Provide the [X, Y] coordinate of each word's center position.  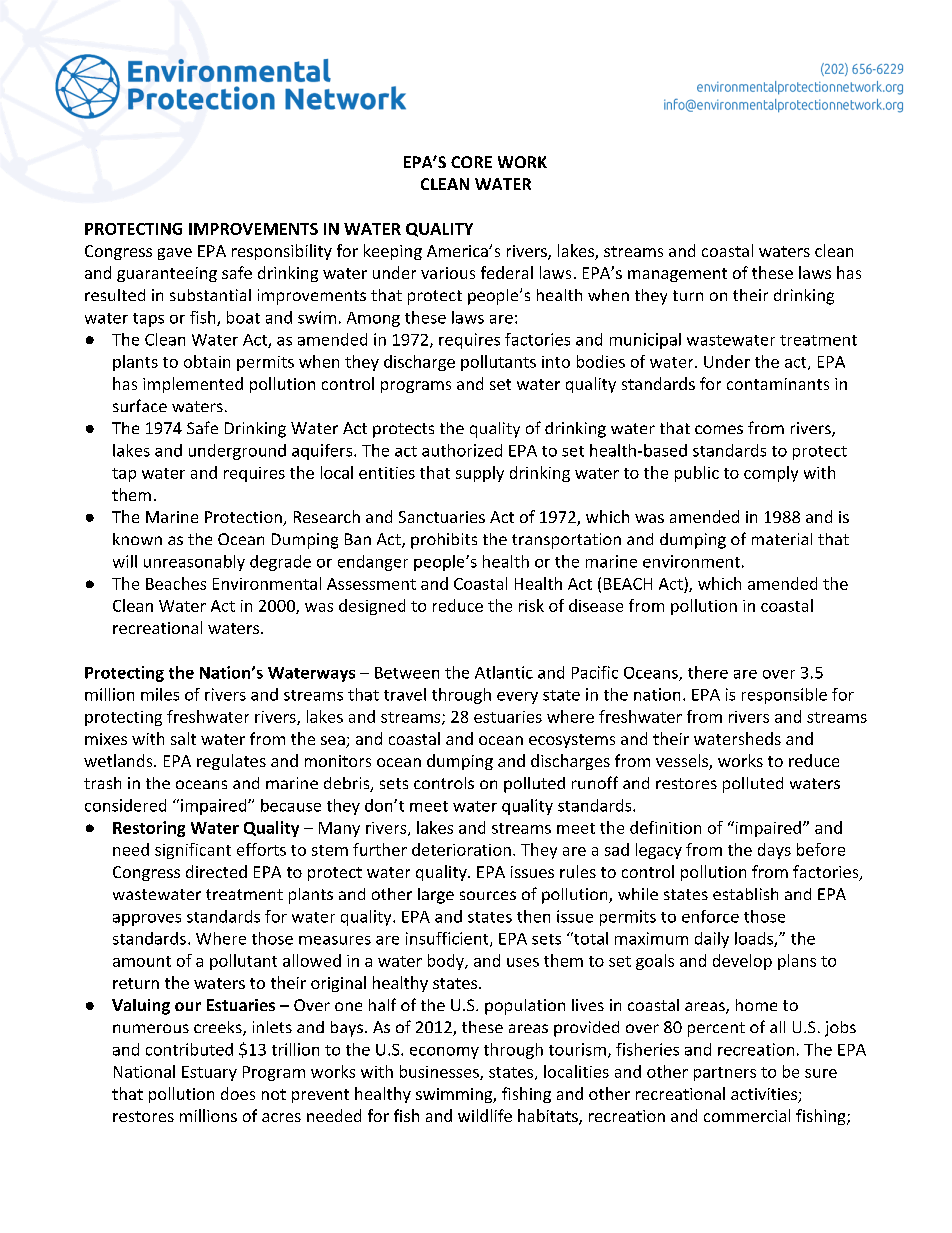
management [677, 275]
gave [175, 254]
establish [745, 894]
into [556, 362]
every [517, 698]
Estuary [209, 1073]
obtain [207, 361]
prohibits [444, 541]
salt [183, 738]
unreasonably [194, 563]
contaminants [778, 384]
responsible [784, 696]
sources [488, 895]
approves [147, 920]
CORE [471, 162]
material [782, 539]
